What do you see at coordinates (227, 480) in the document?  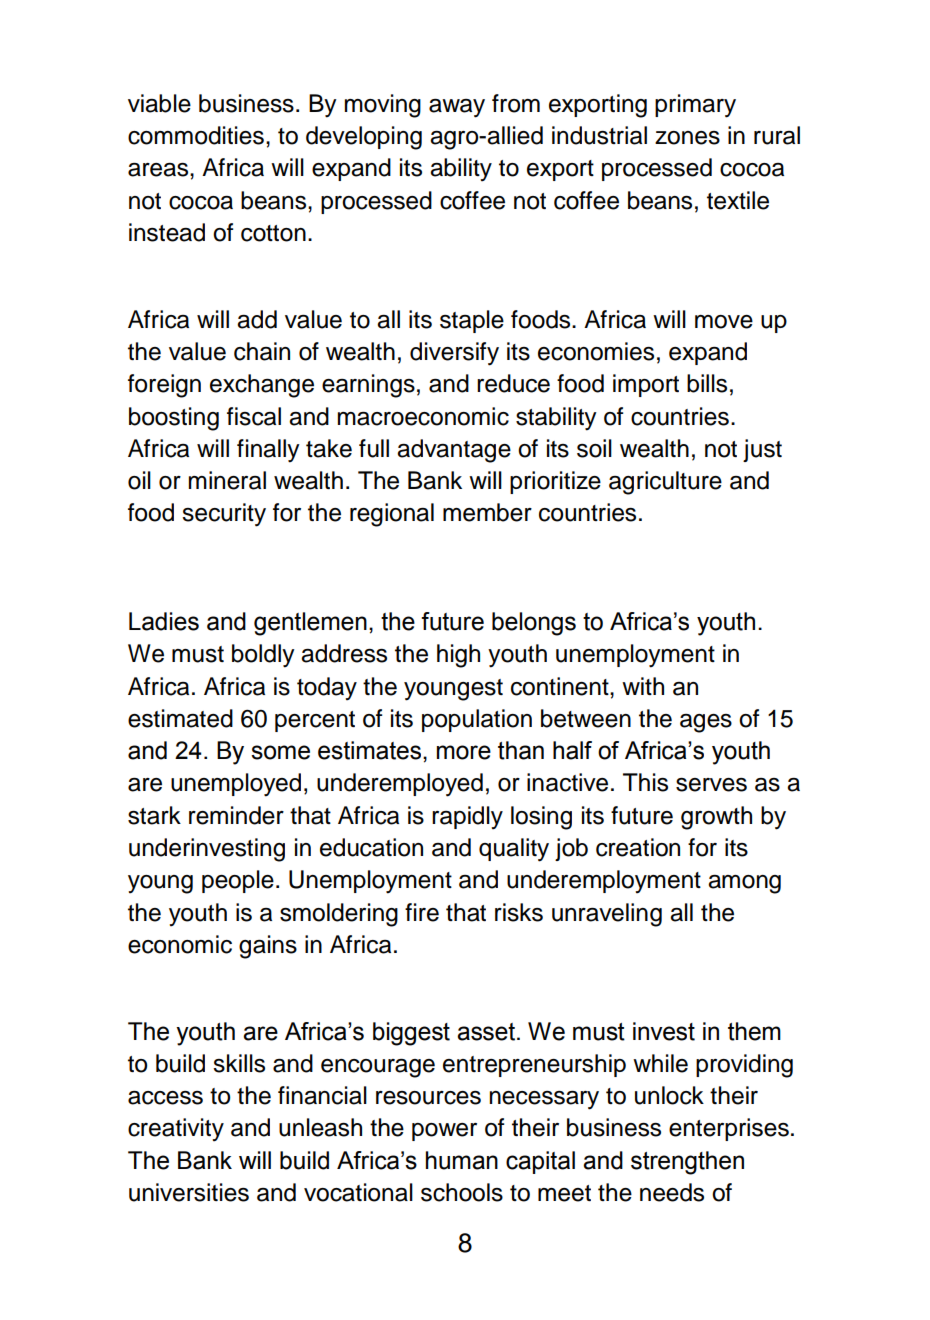 I see `mineral` at bounding box center [227, 480].
